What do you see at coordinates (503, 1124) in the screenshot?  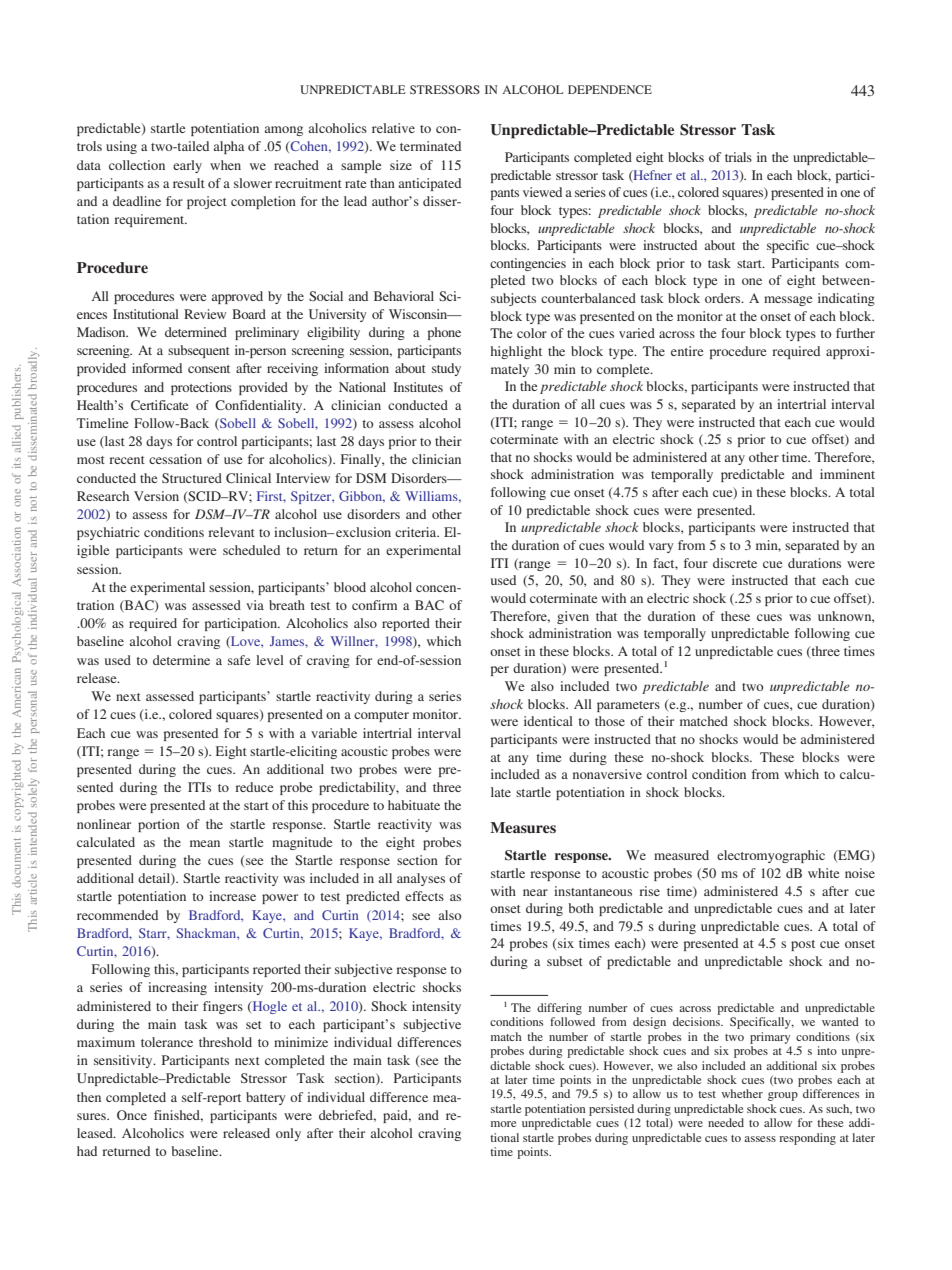 I see `more` at bounding box center [503, 1124].
